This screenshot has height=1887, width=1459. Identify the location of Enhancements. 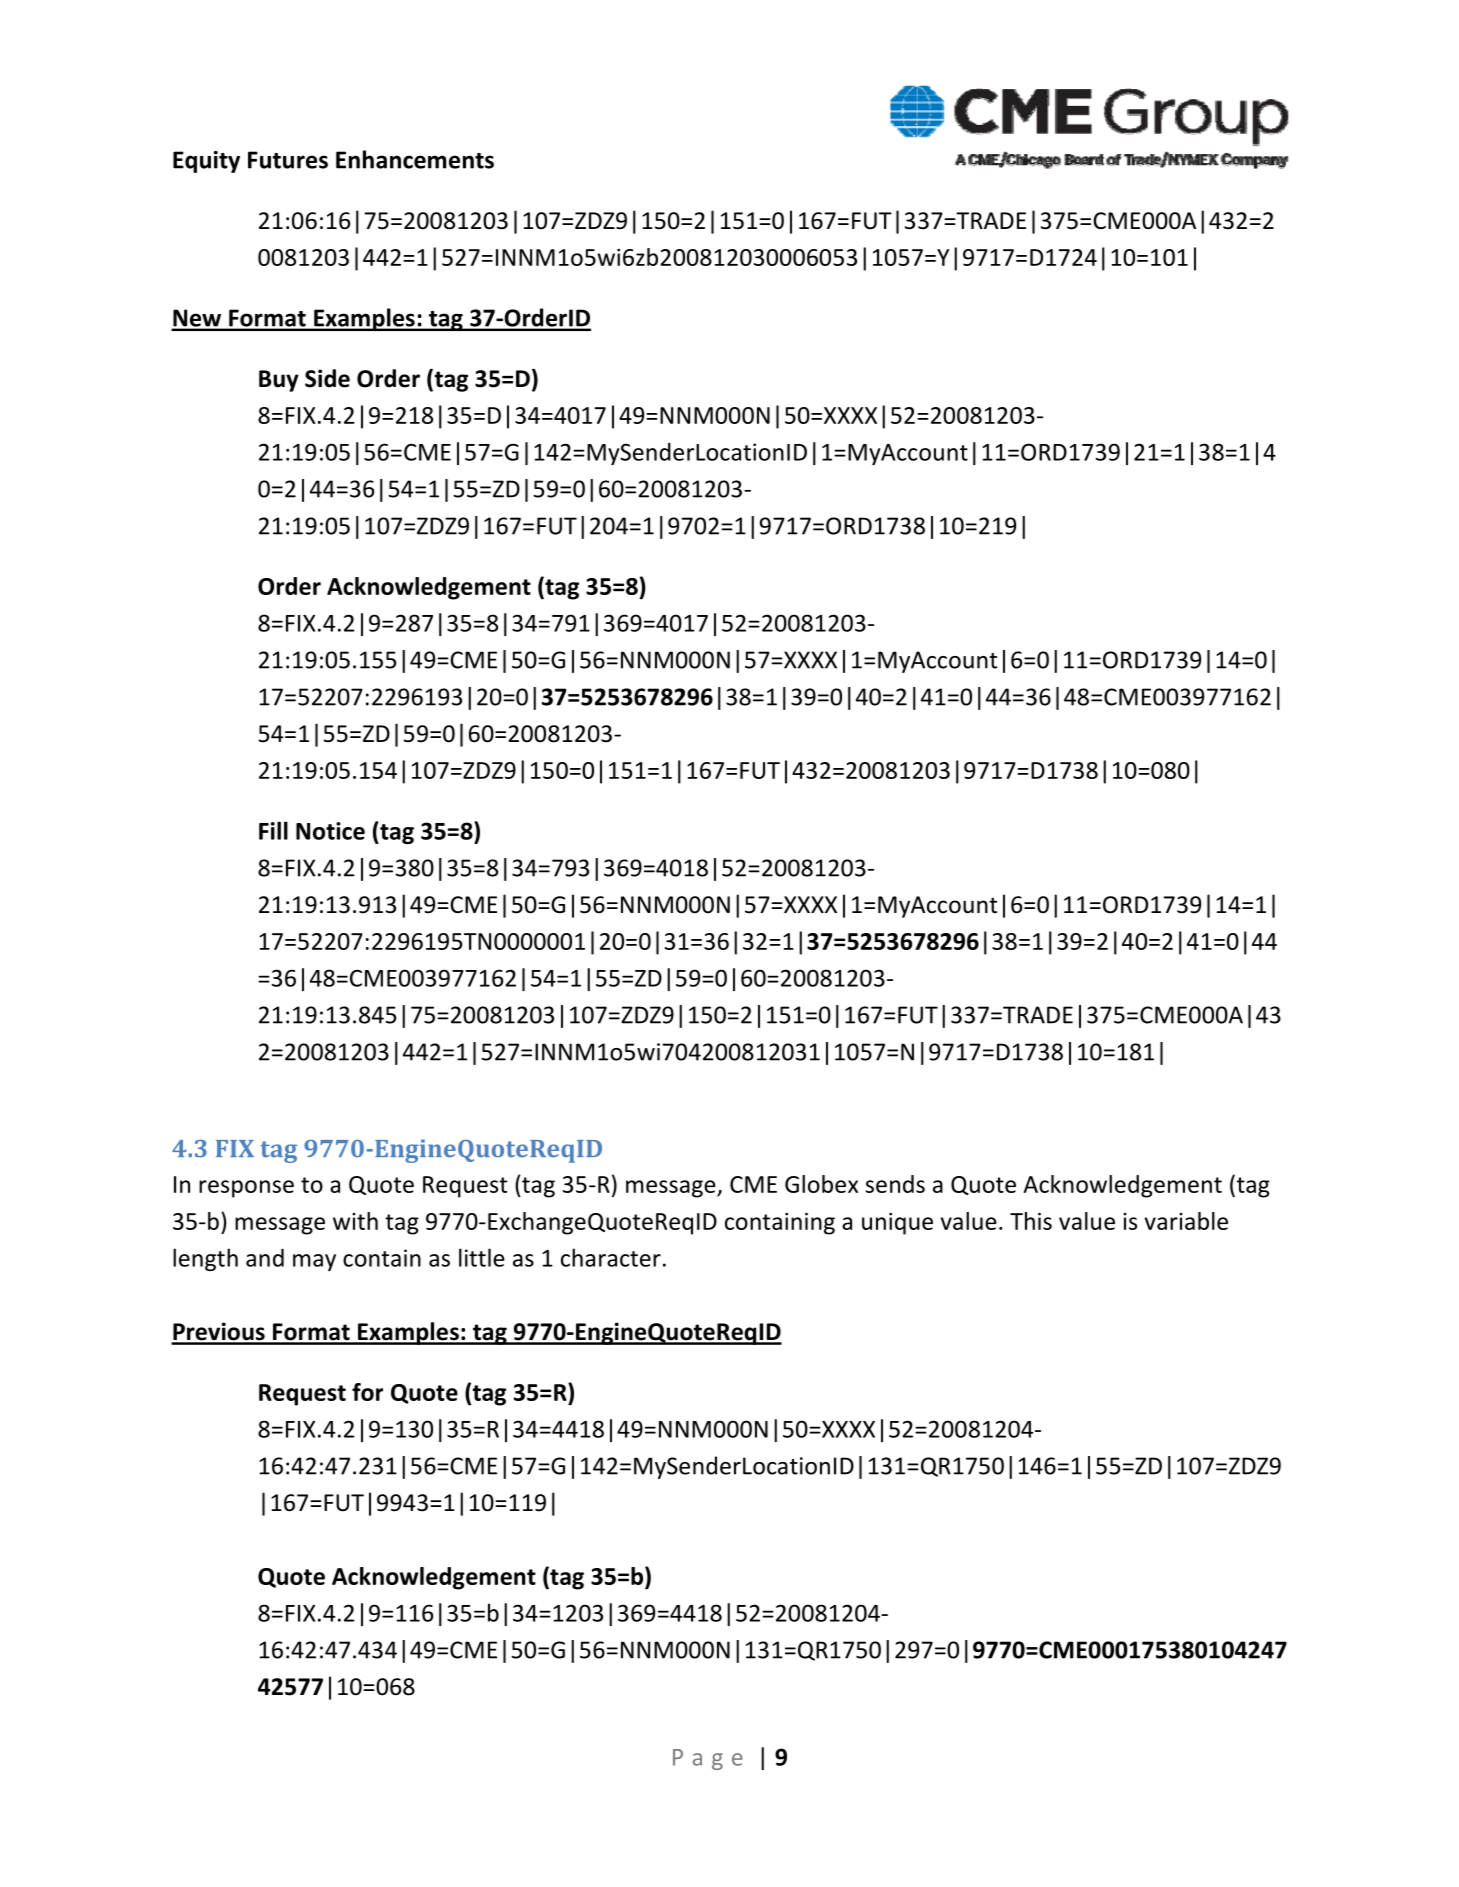
(415, 159).
